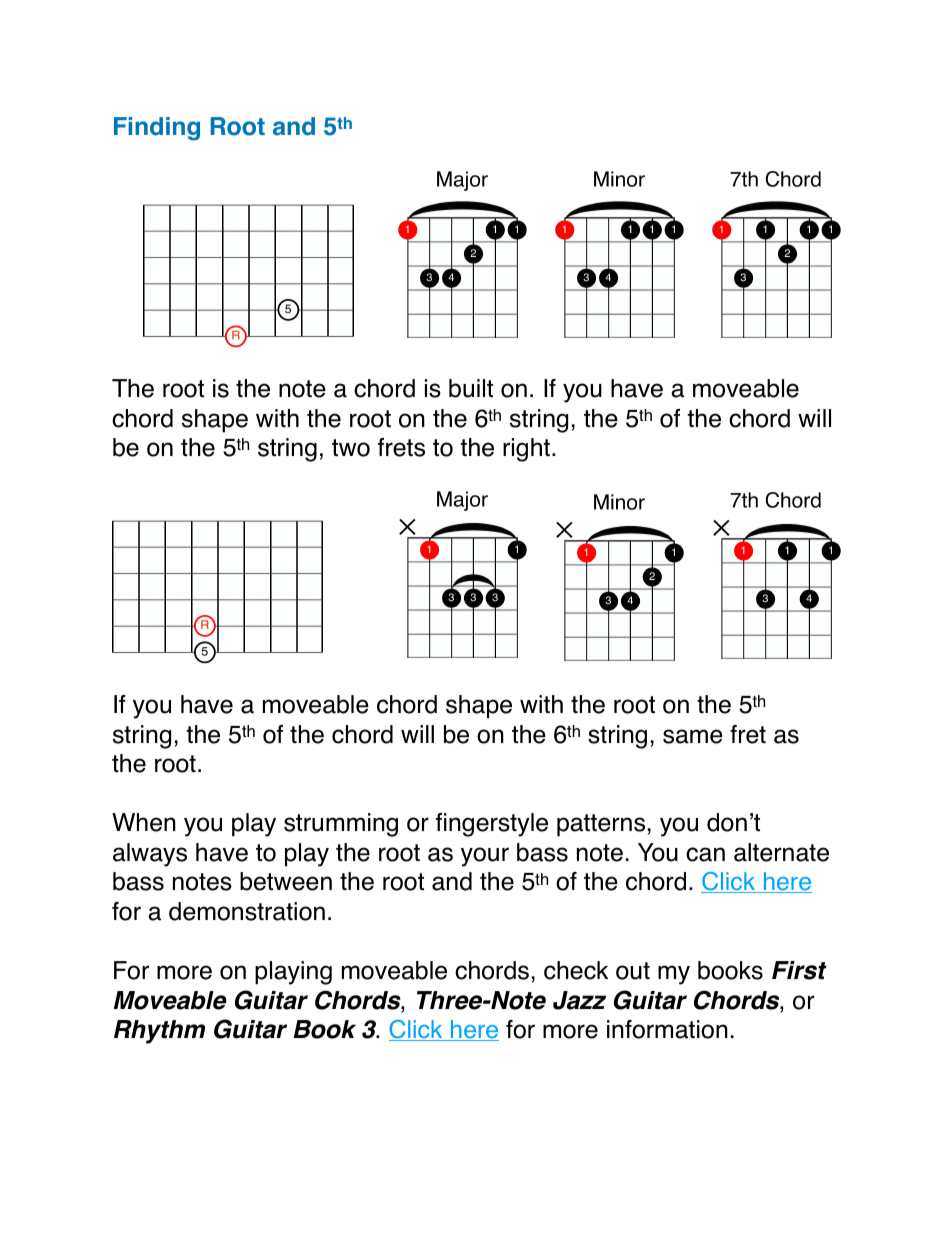 The height and width of the screenshot is (1233, 952). I want to click on alternate, so click(781, 852).
